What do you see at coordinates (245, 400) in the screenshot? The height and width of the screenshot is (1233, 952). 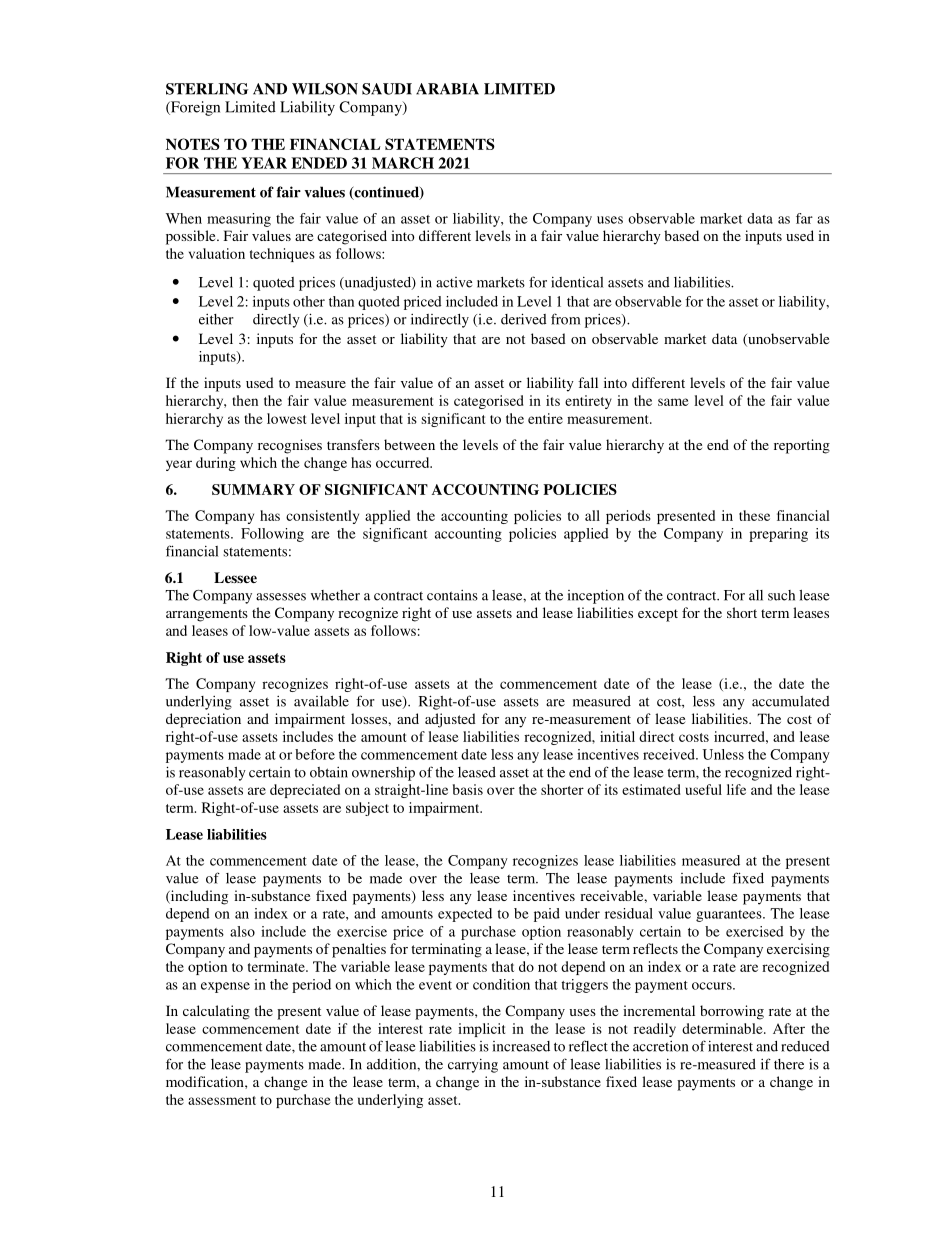 I see `then` at bounding box center [245, 400].
